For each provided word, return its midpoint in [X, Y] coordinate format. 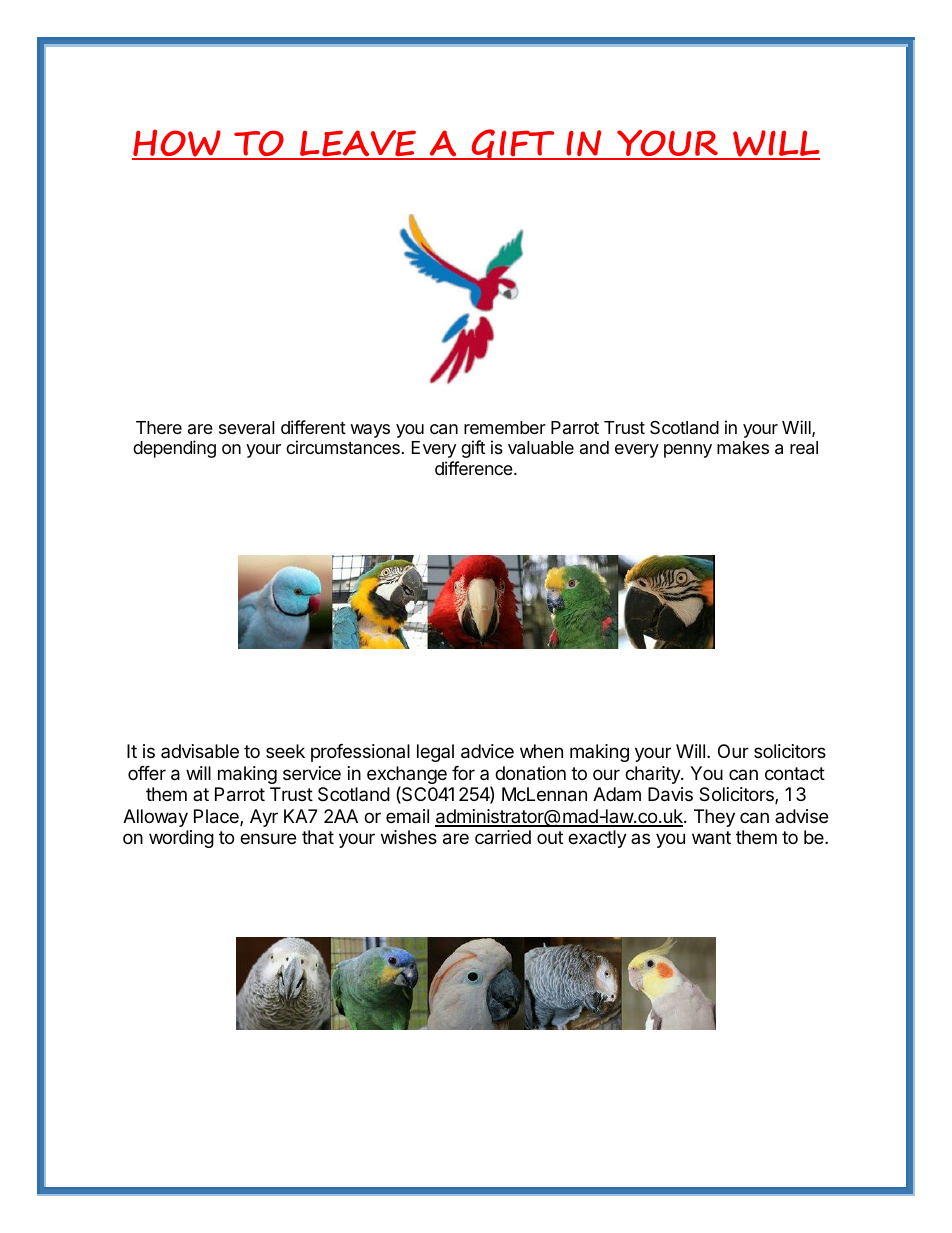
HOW [177, 144]
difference [475, 468]
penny [688, 451]
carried [503, 837]
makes [743, 447]
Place [217, 817]
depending [174, 449]
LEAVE [358, 144]
